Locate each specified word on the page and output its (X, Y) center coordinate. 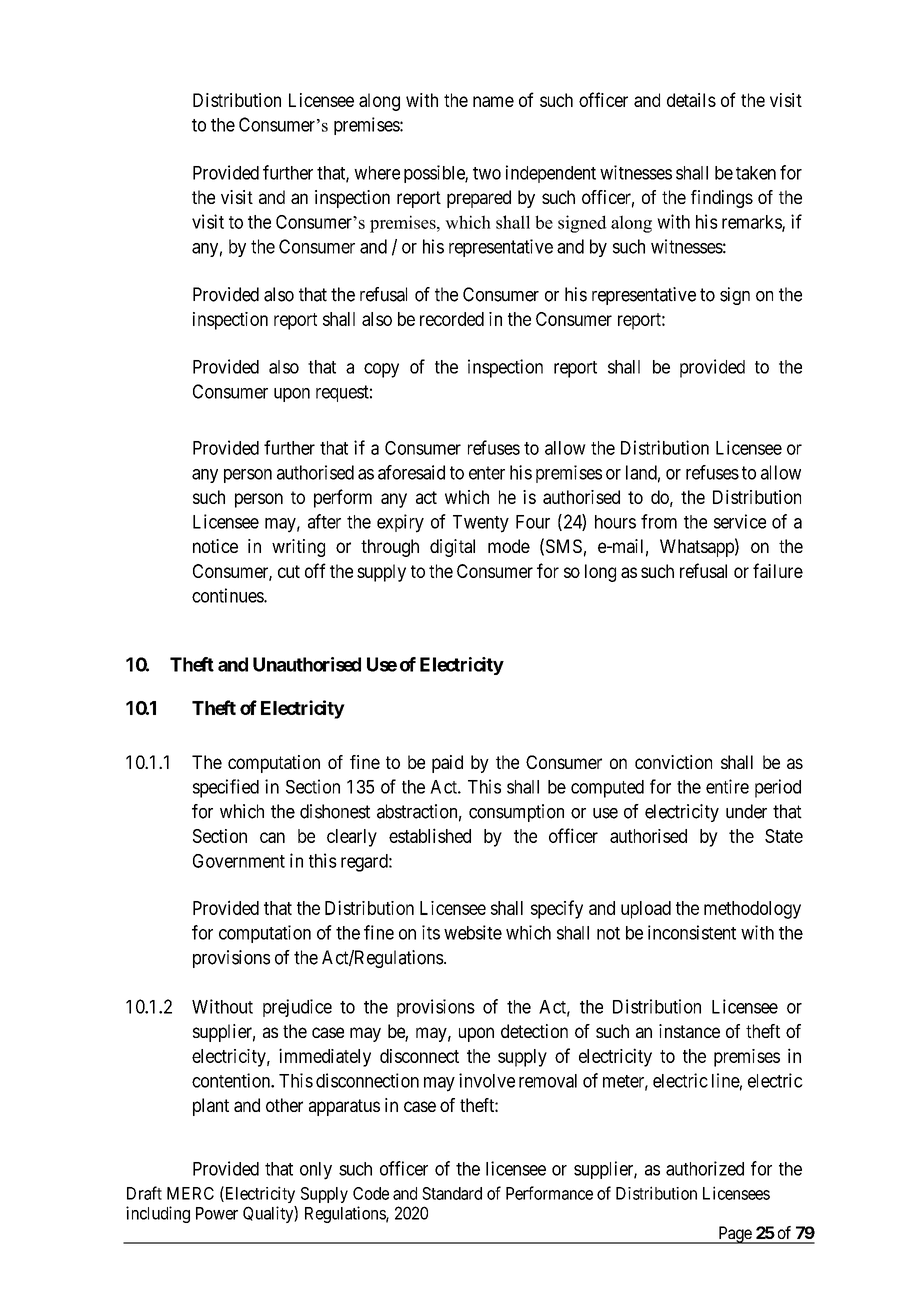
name (493, 101)
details (691, 100)
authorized (705, 1168)
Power (217, 1213)
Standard (452, 1193)
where (377, 173)
